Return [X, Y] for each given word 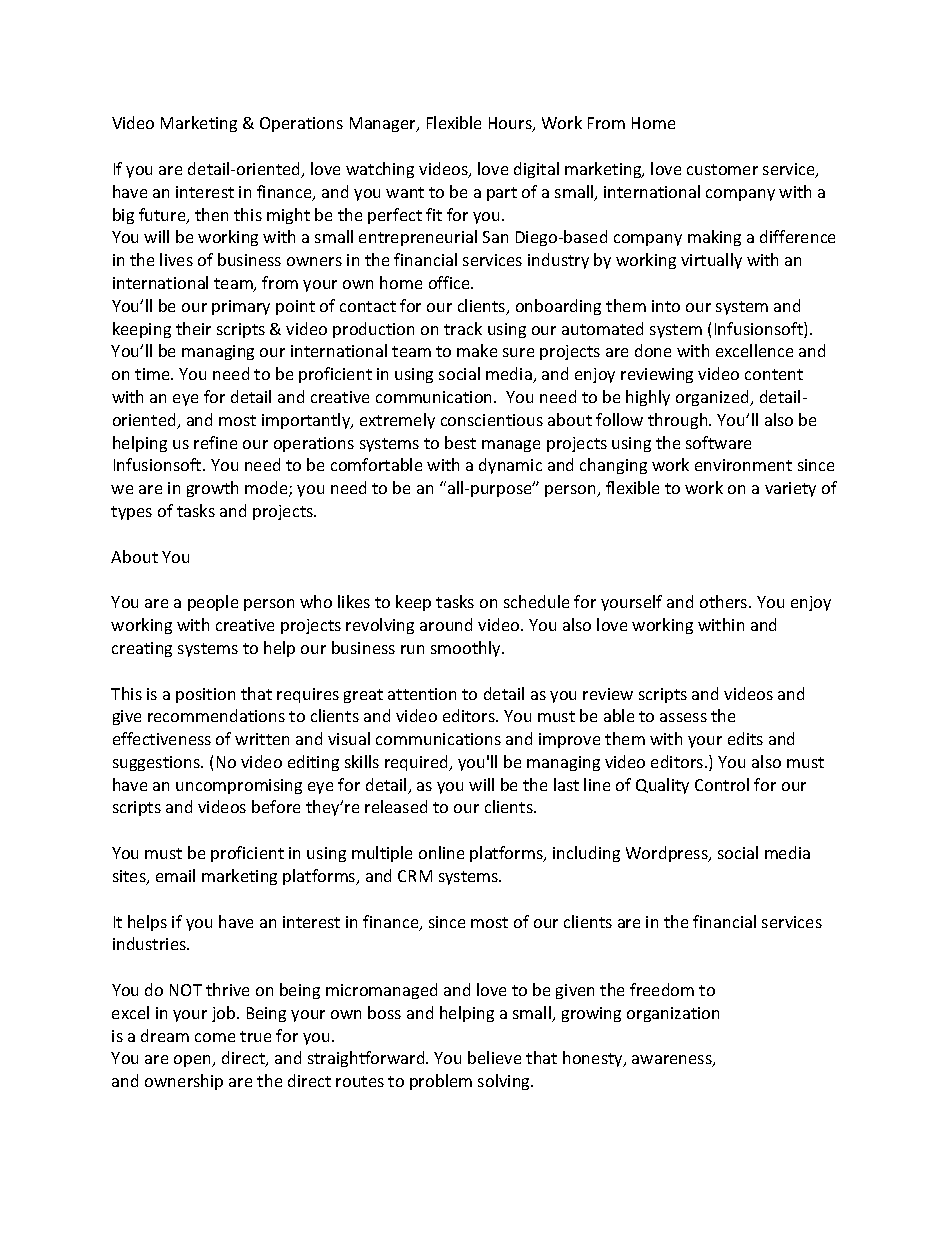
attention [422, 694]
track [463, 328]
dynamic [510, 466]
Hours [511, 124]
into [666, 306]
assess [683, 717]
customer [722, 169]
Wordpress [668, 854]
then [211, 214]
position [205, 695]
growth [212, 489]
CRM [415, 876]
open [194, 1061]
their [193, 328]
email [175, 875]
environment [743, 465]
